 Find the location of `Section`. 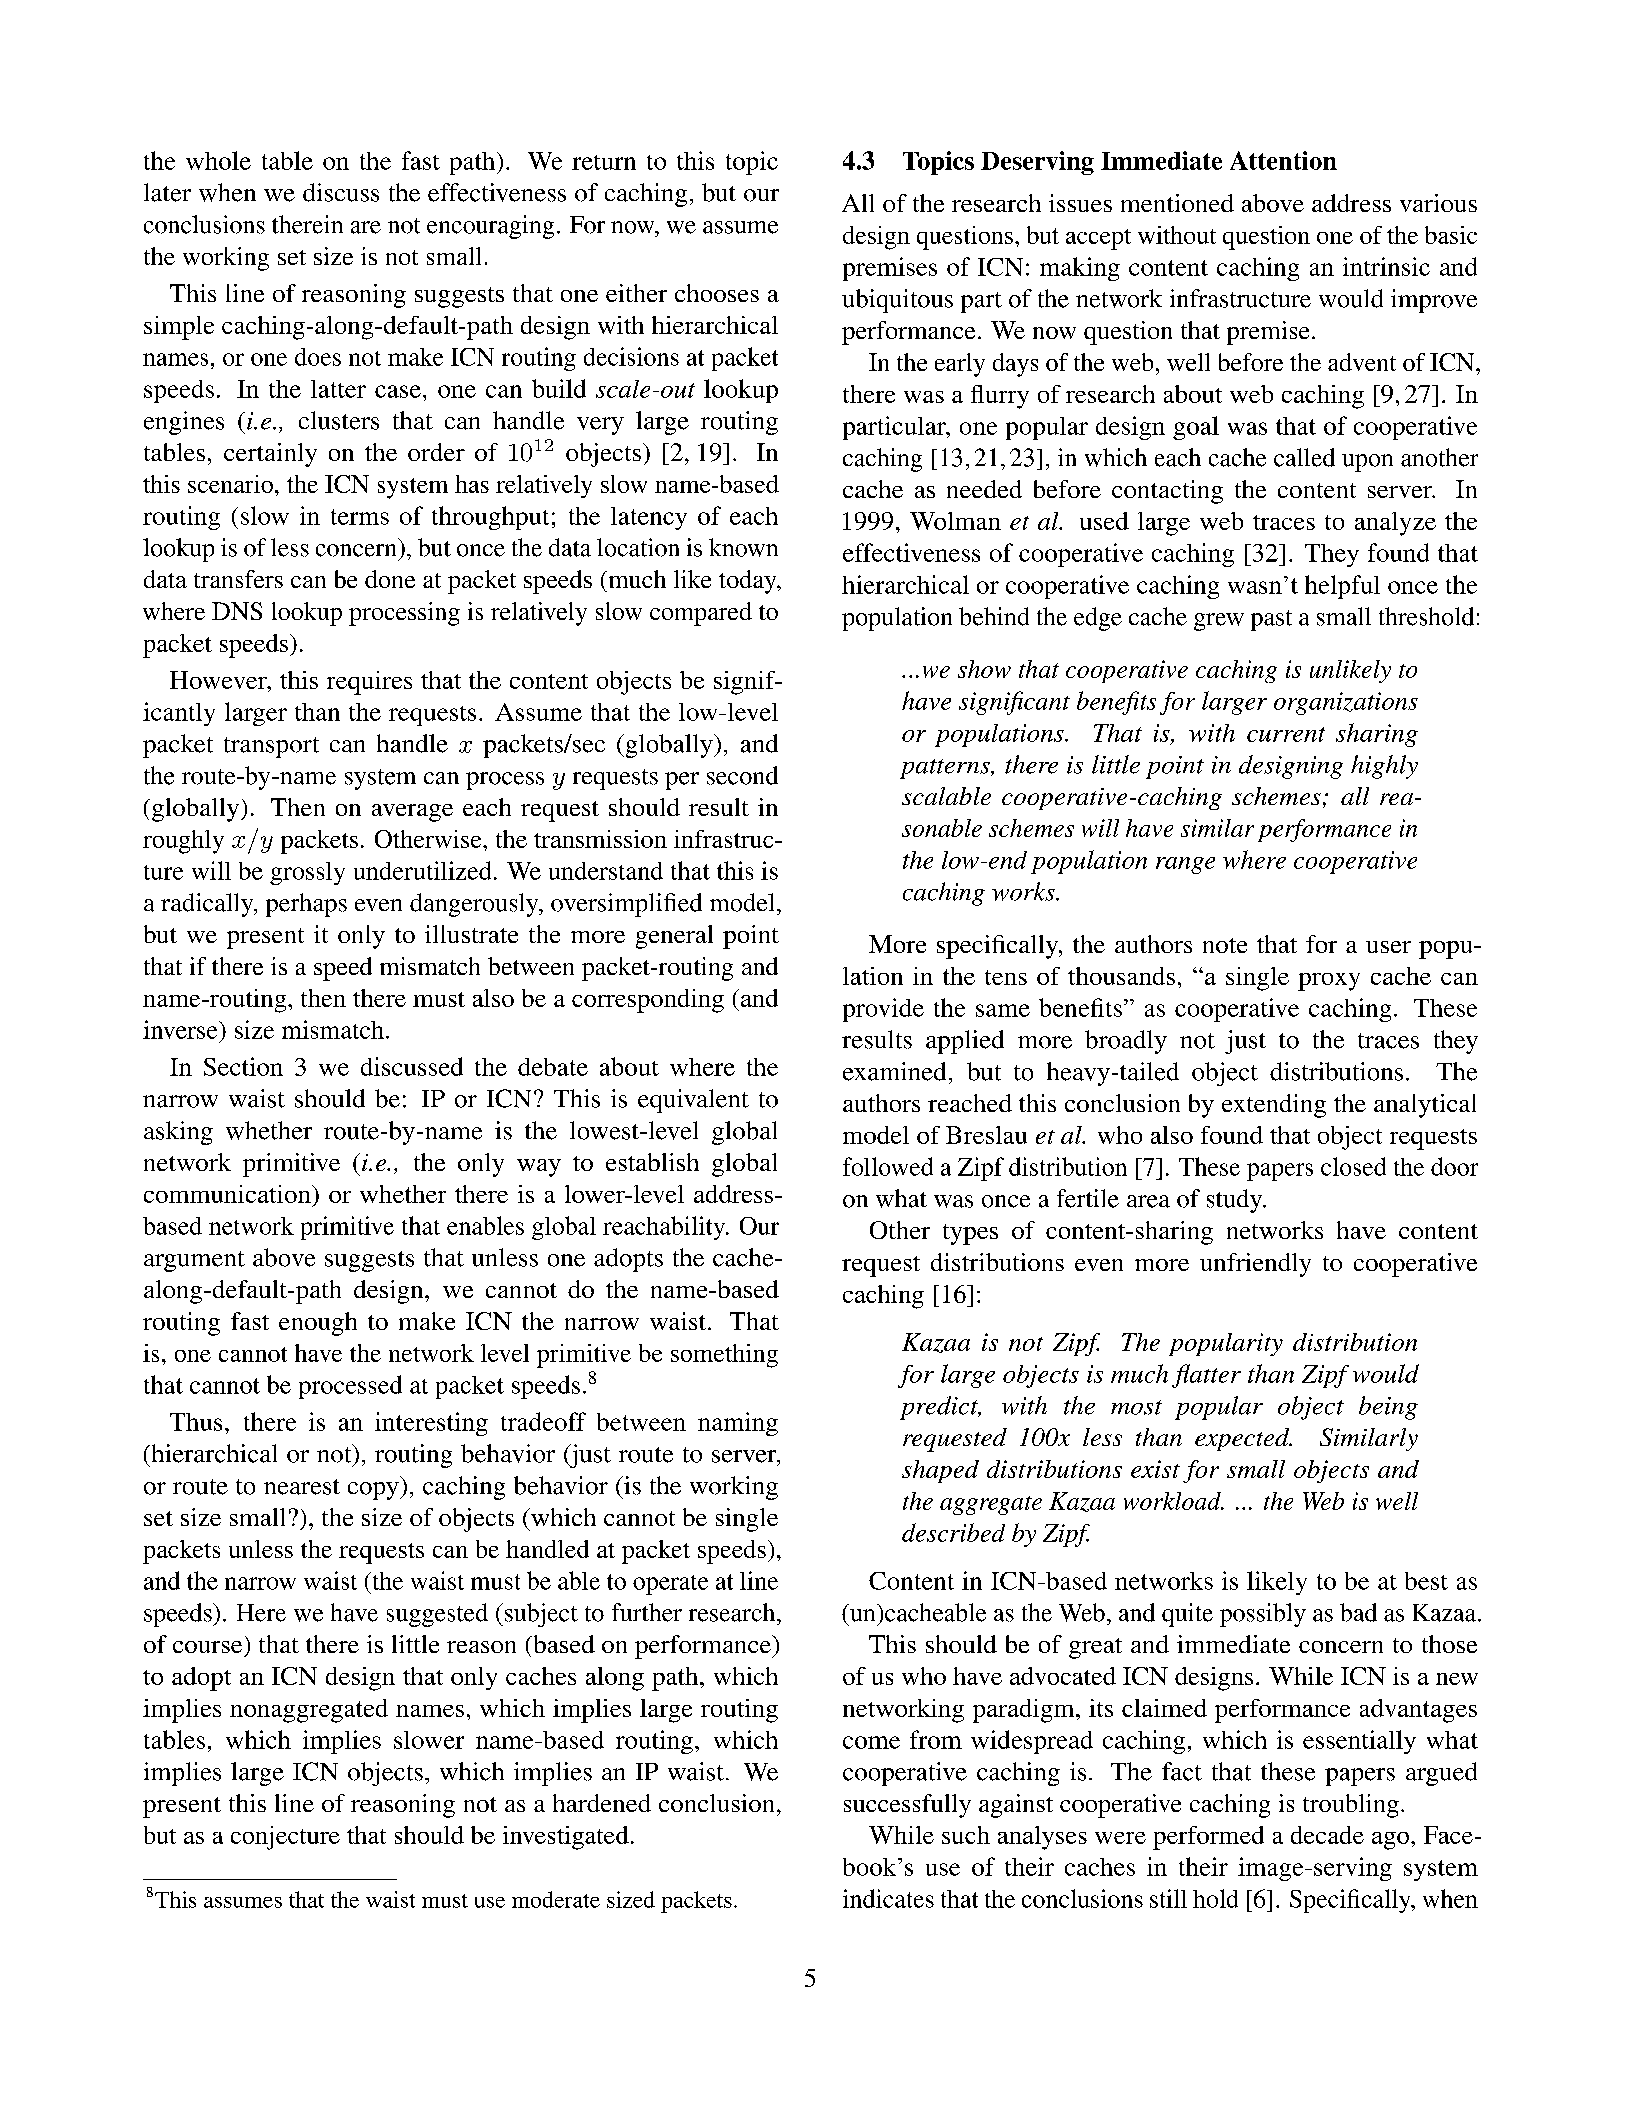

Section is located at coordinates (243, 1066).
